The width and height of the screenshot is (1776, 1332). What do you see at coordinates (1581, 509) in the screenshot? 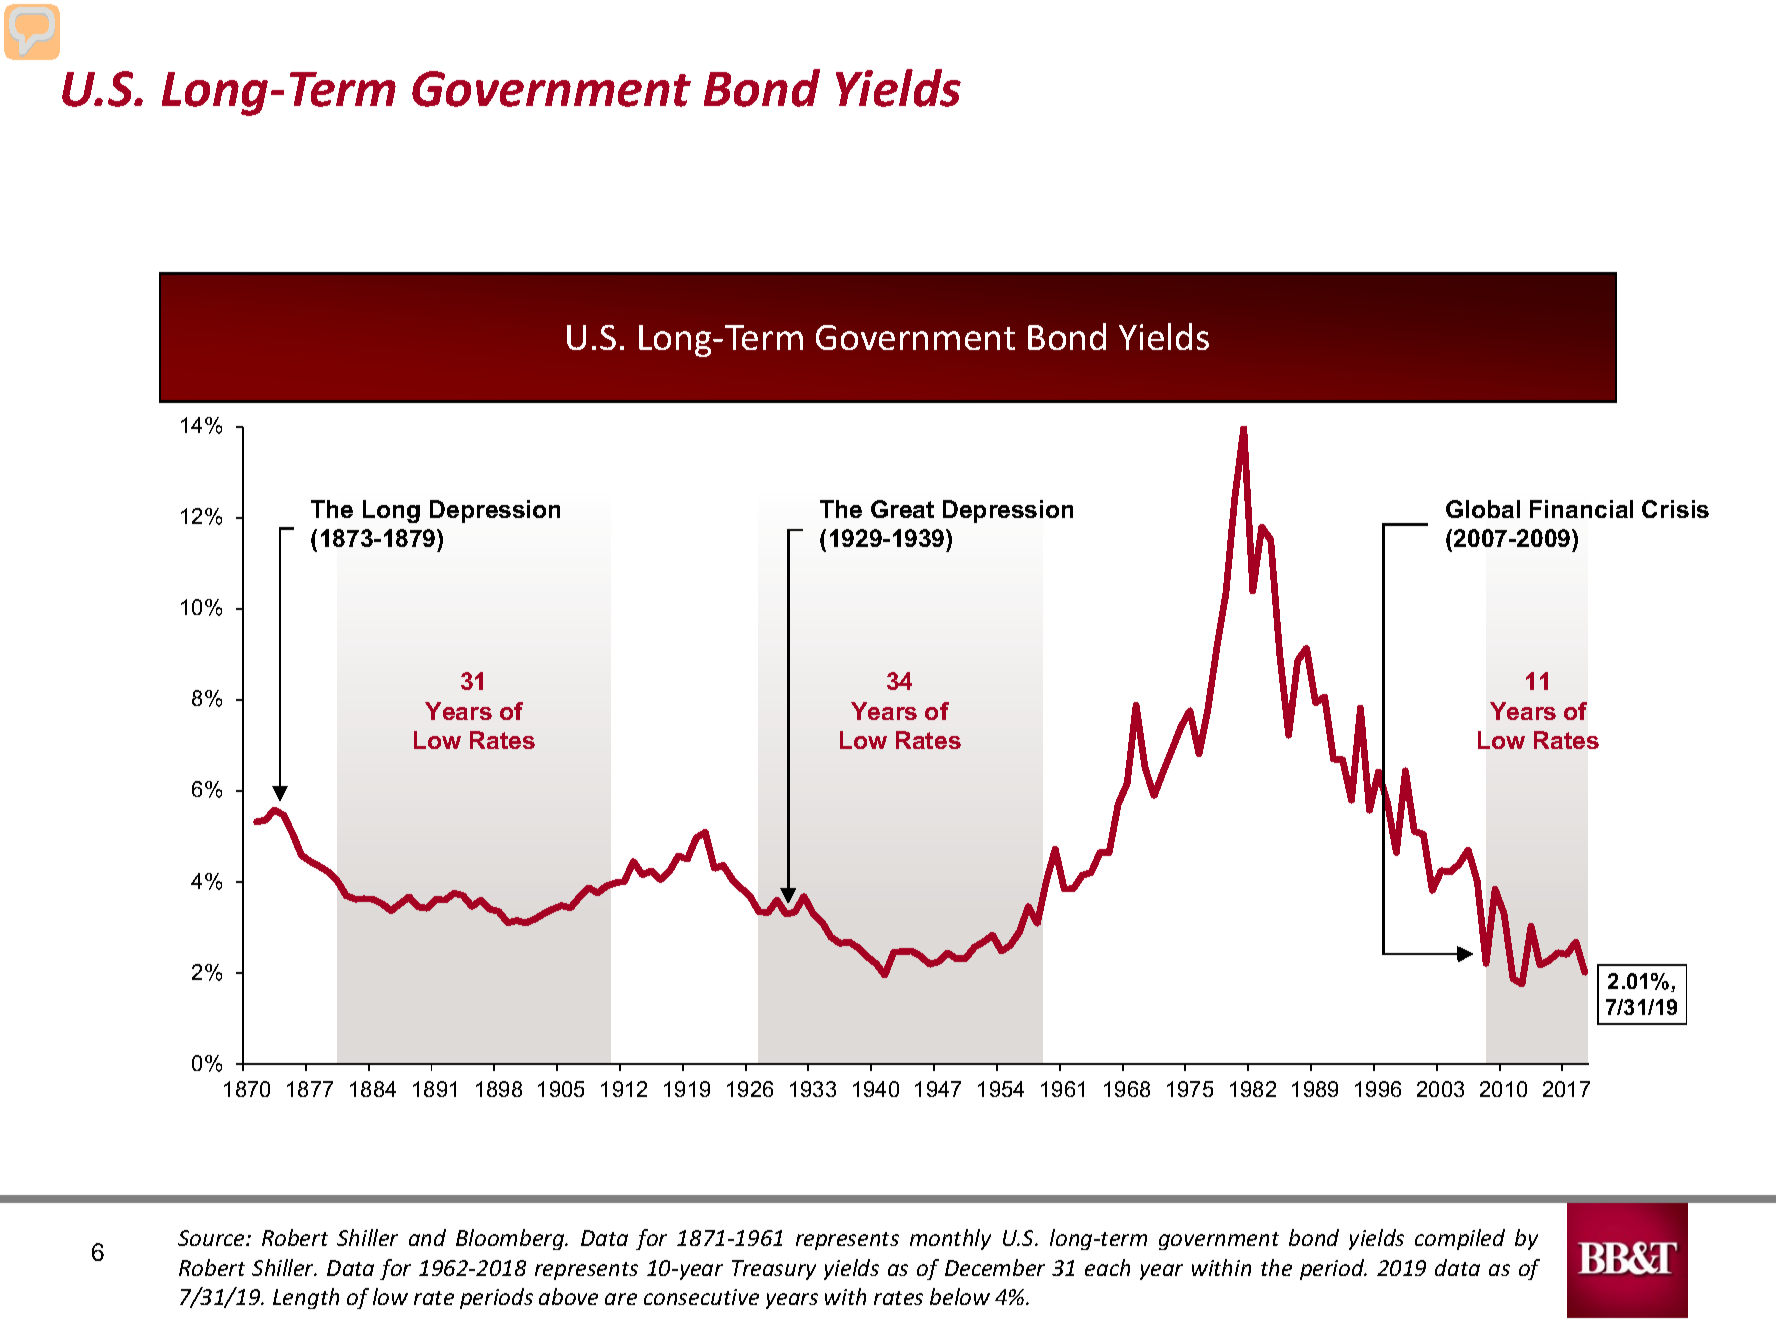
I see `Financial` at bounding box center [1581, 509].
